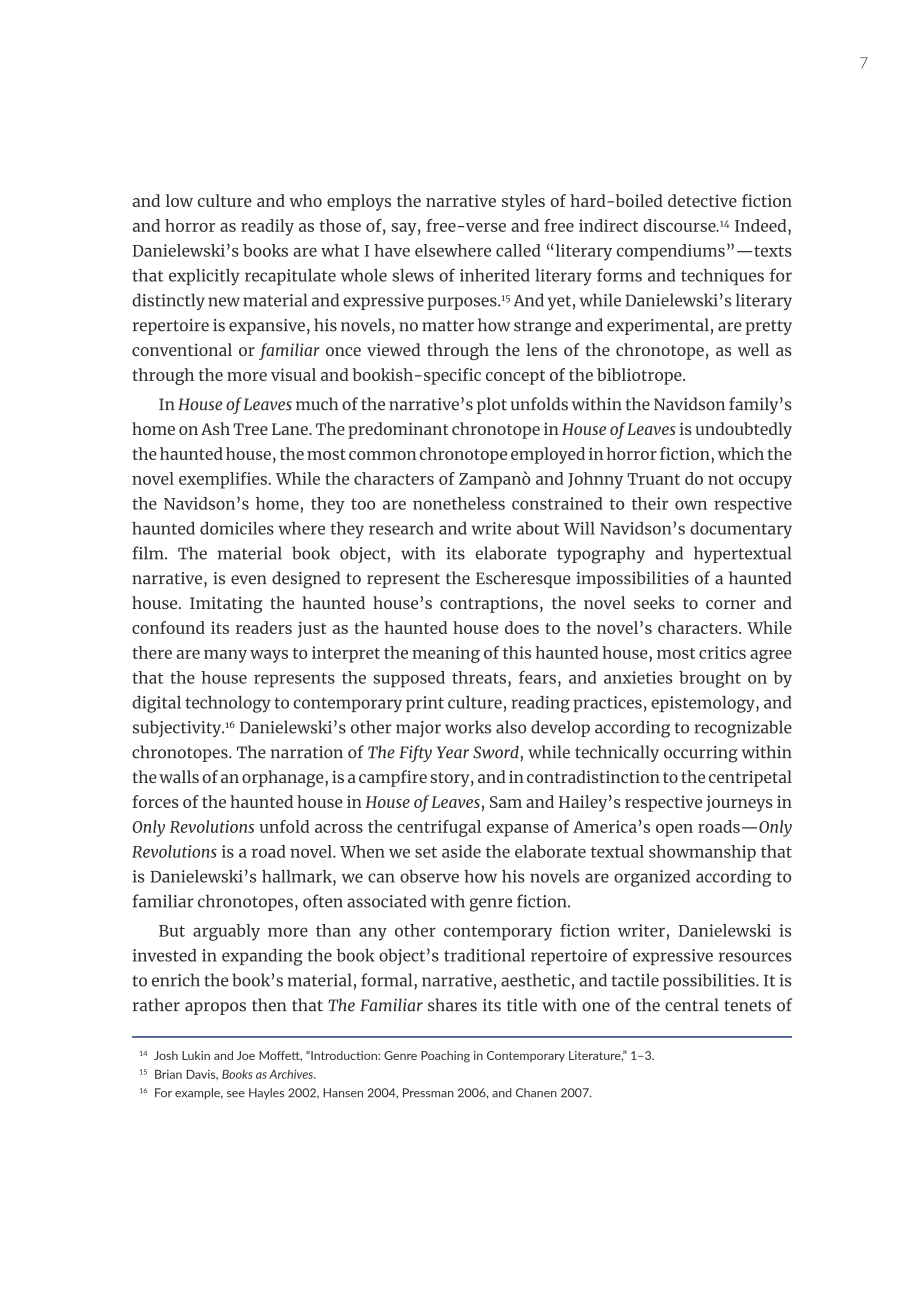 This page has width=924, height=1308. What do you see at coordinates (446, 654) in the page?
I see `meaning` at bounding box center [446, 654].
